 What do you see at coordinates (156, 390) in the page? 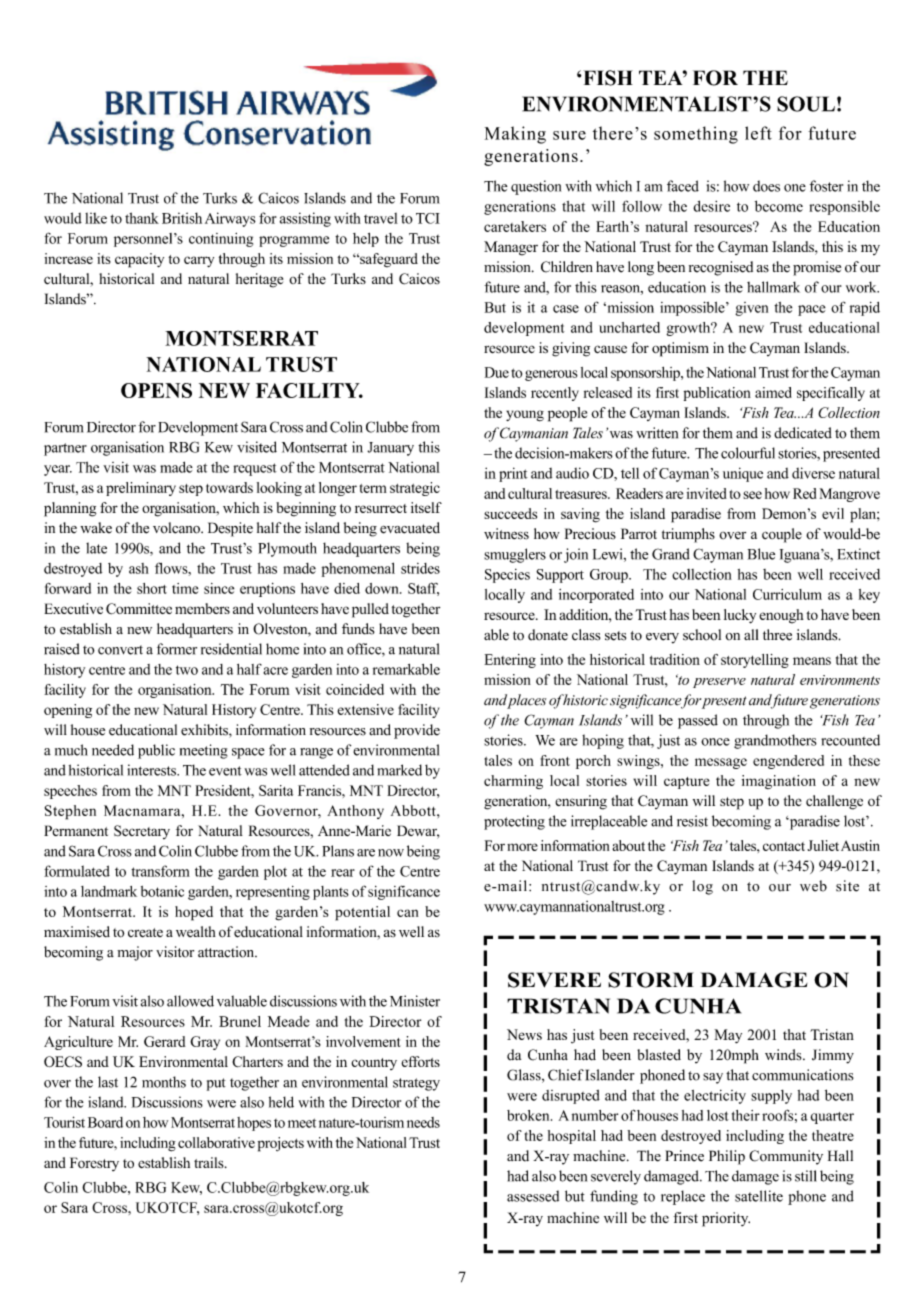
I see `OPENS` at bounding box center [156, 390].
